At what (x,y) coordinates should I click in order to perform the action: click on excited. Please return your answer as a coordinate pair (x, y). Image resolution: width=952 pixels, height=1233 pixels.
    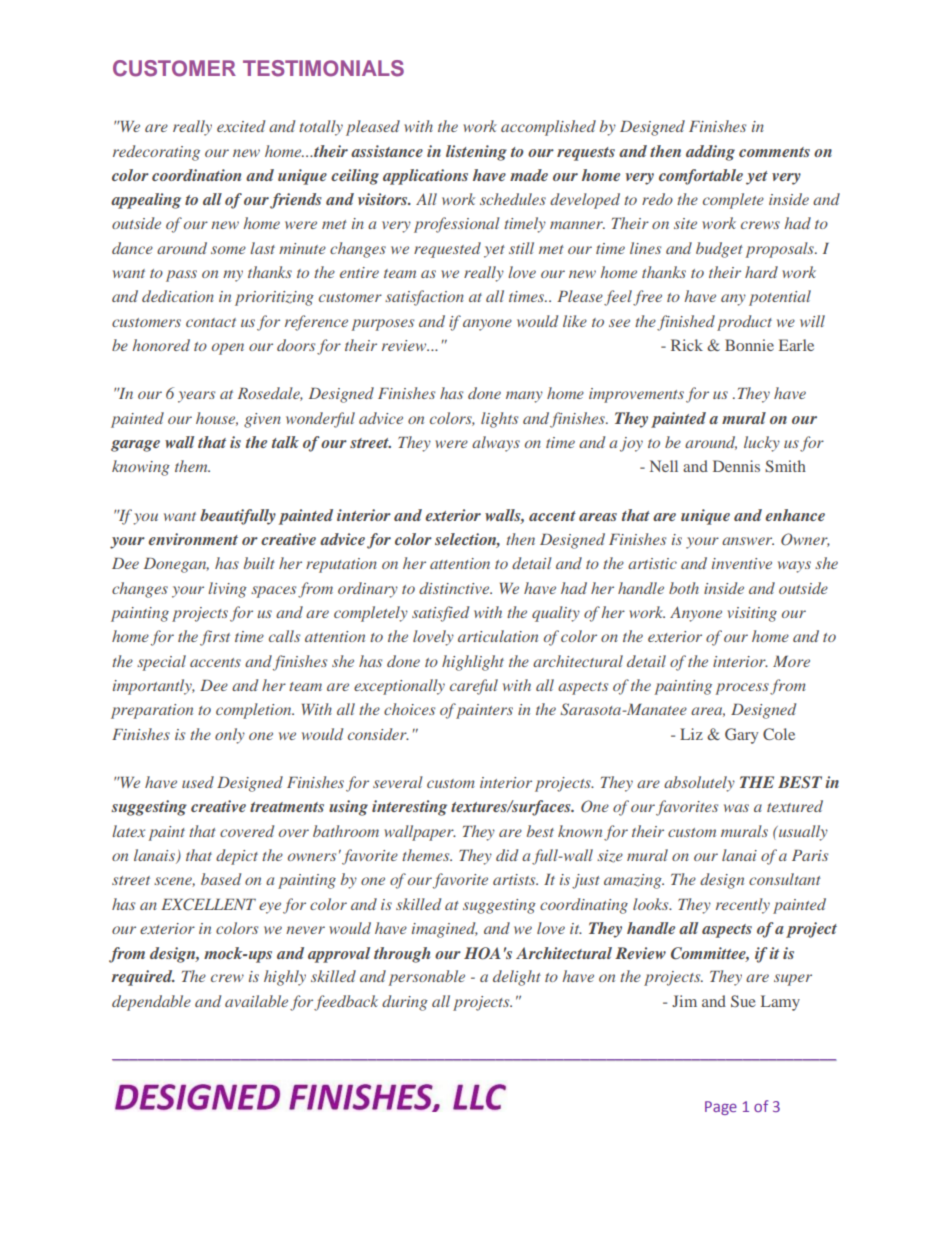
    Looking at the image, I should click on (241, 126).
